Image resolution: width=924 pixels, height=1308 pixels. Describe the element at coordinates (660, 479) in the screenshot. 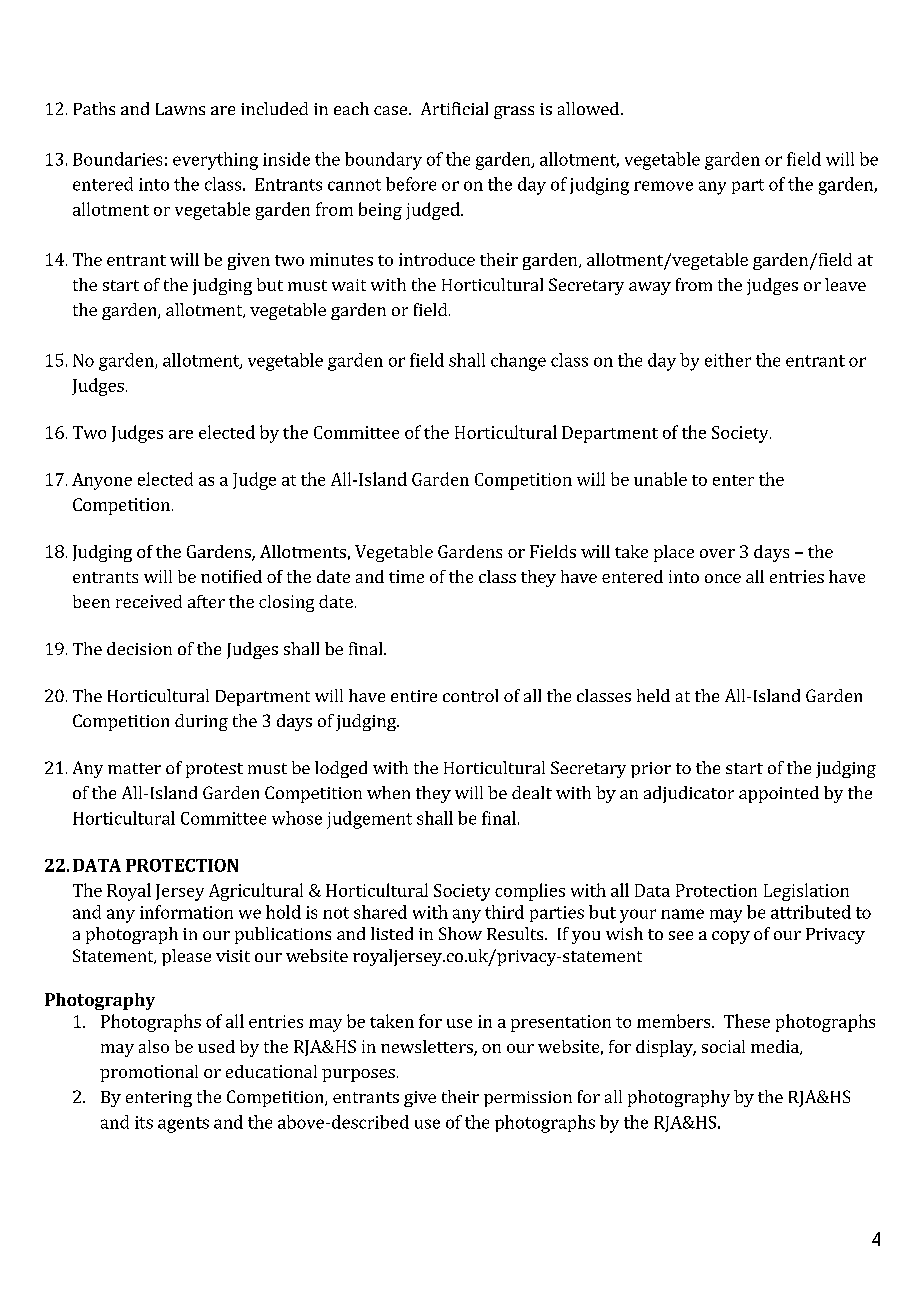

I see `unable` at that location.
